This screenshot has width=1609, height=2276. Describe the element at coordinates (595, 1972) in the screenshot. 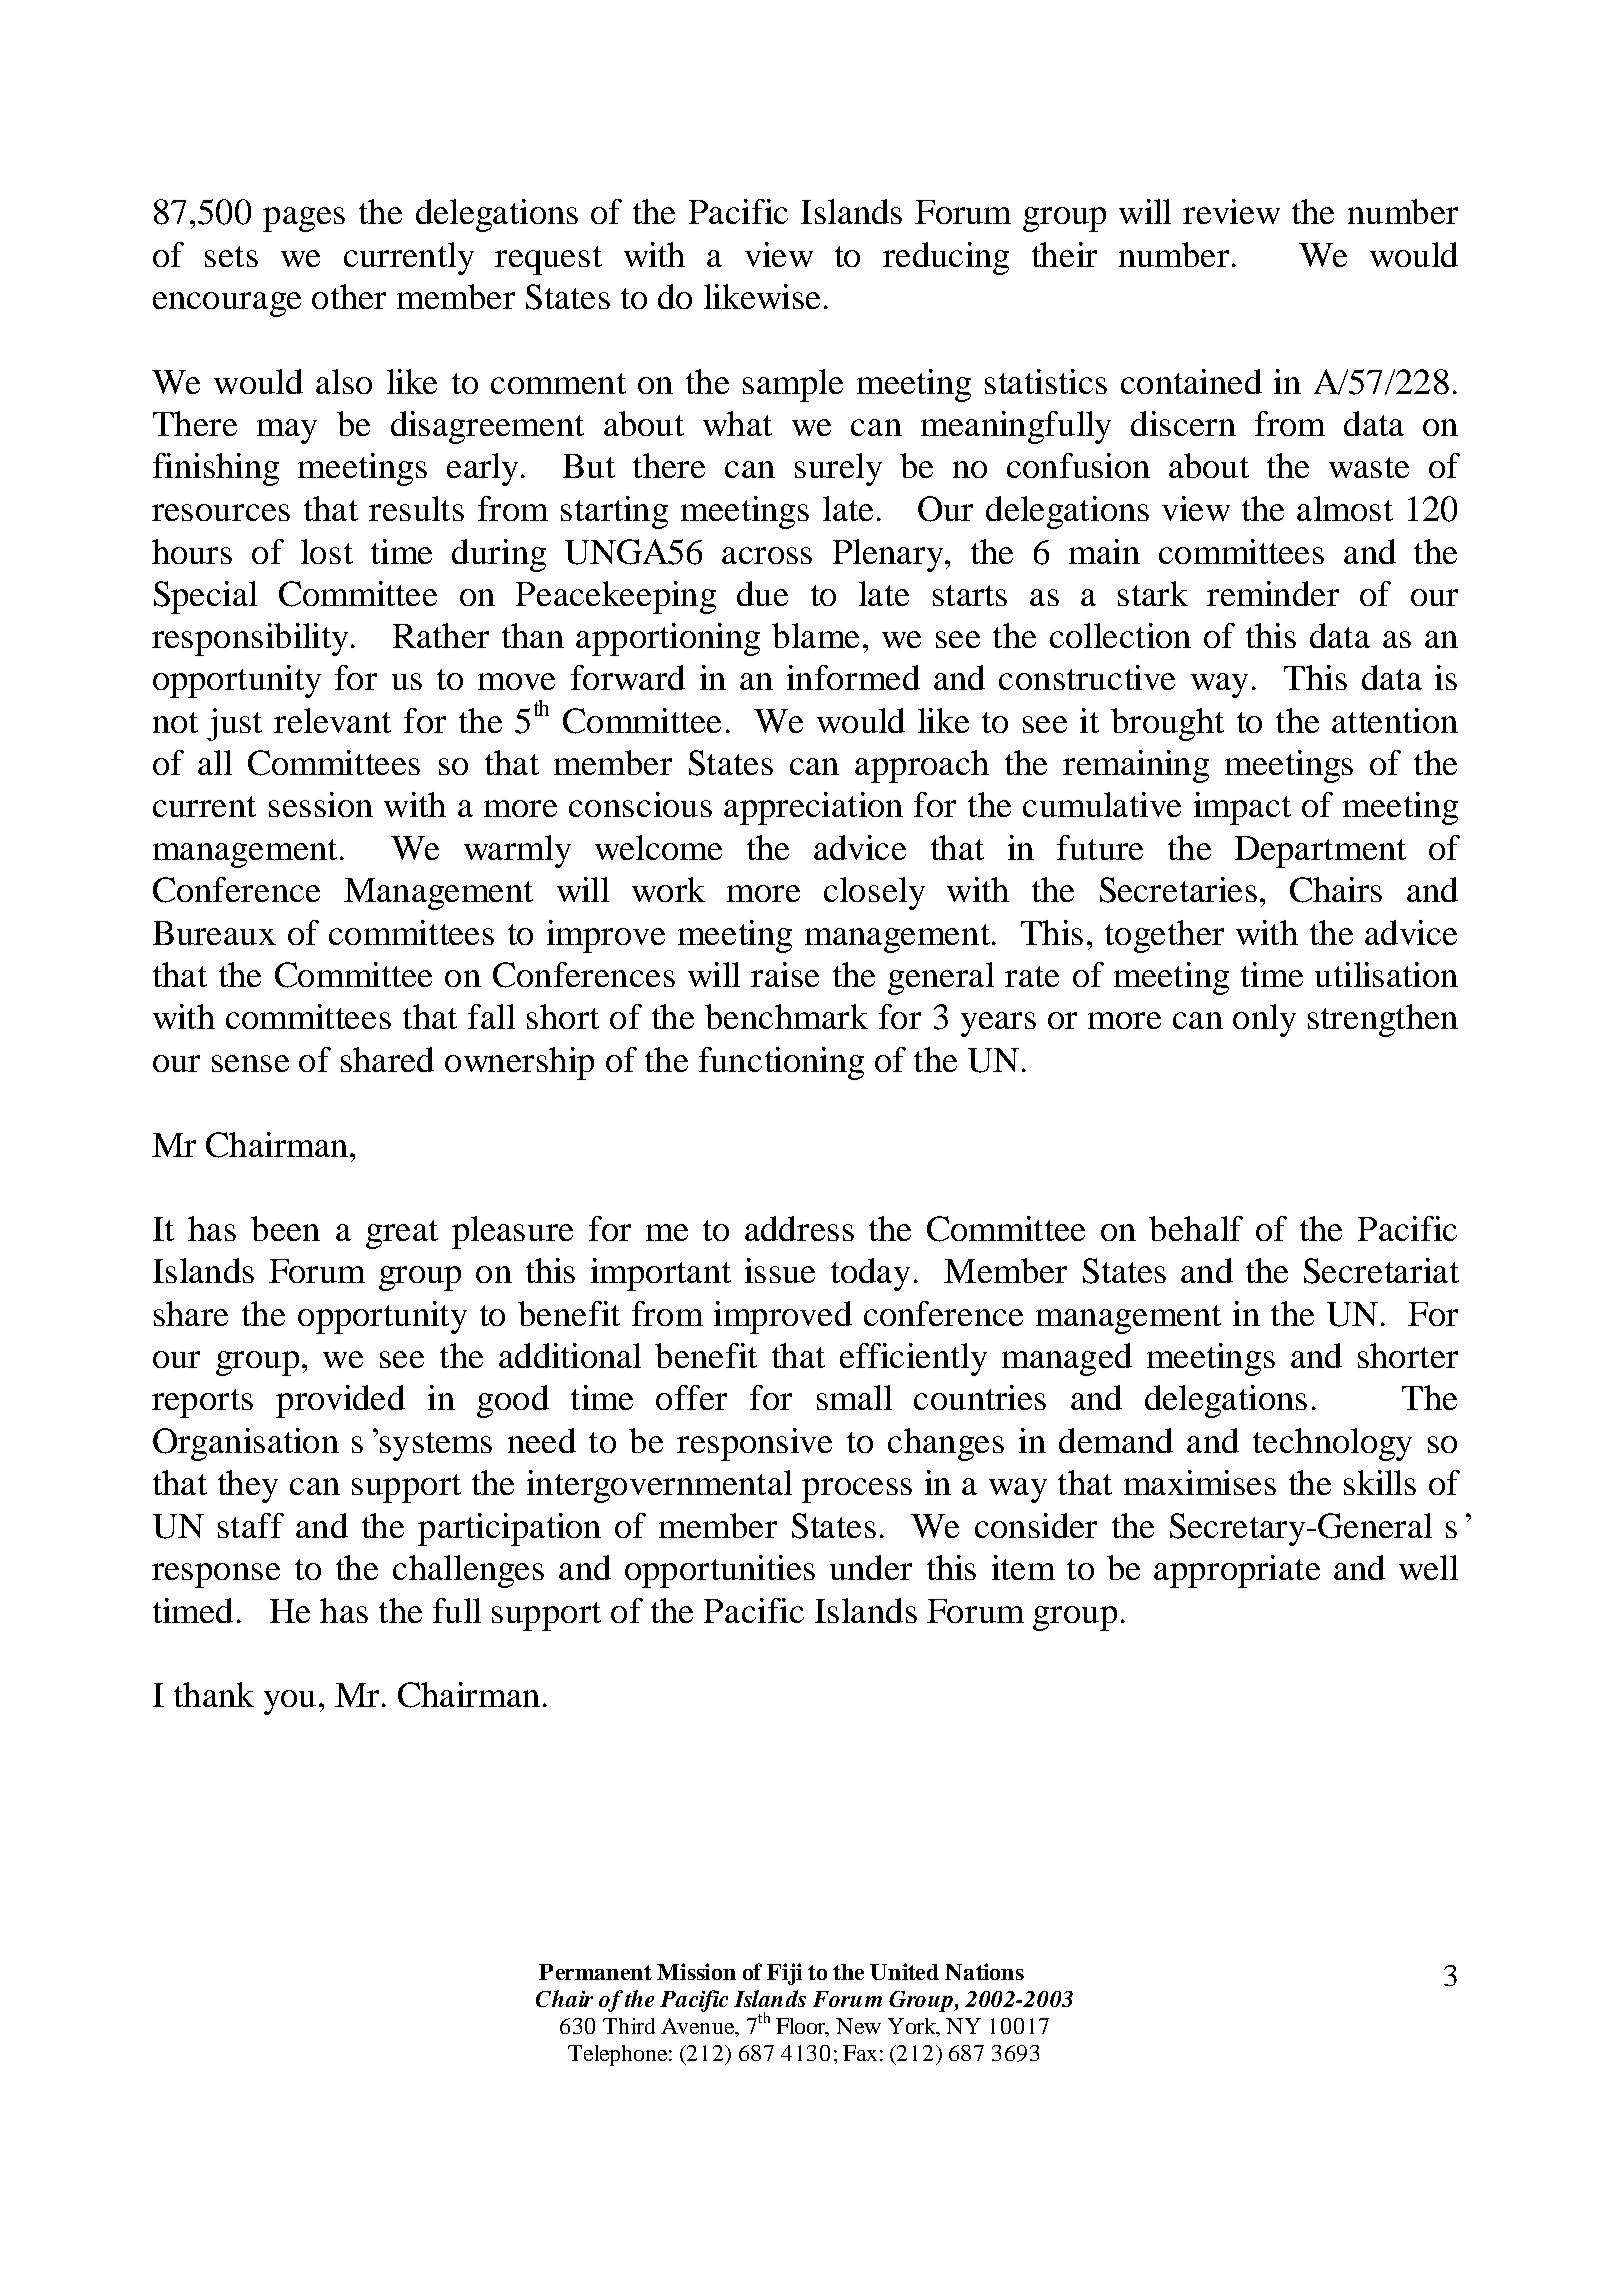

I see `Permanent` at that location.
